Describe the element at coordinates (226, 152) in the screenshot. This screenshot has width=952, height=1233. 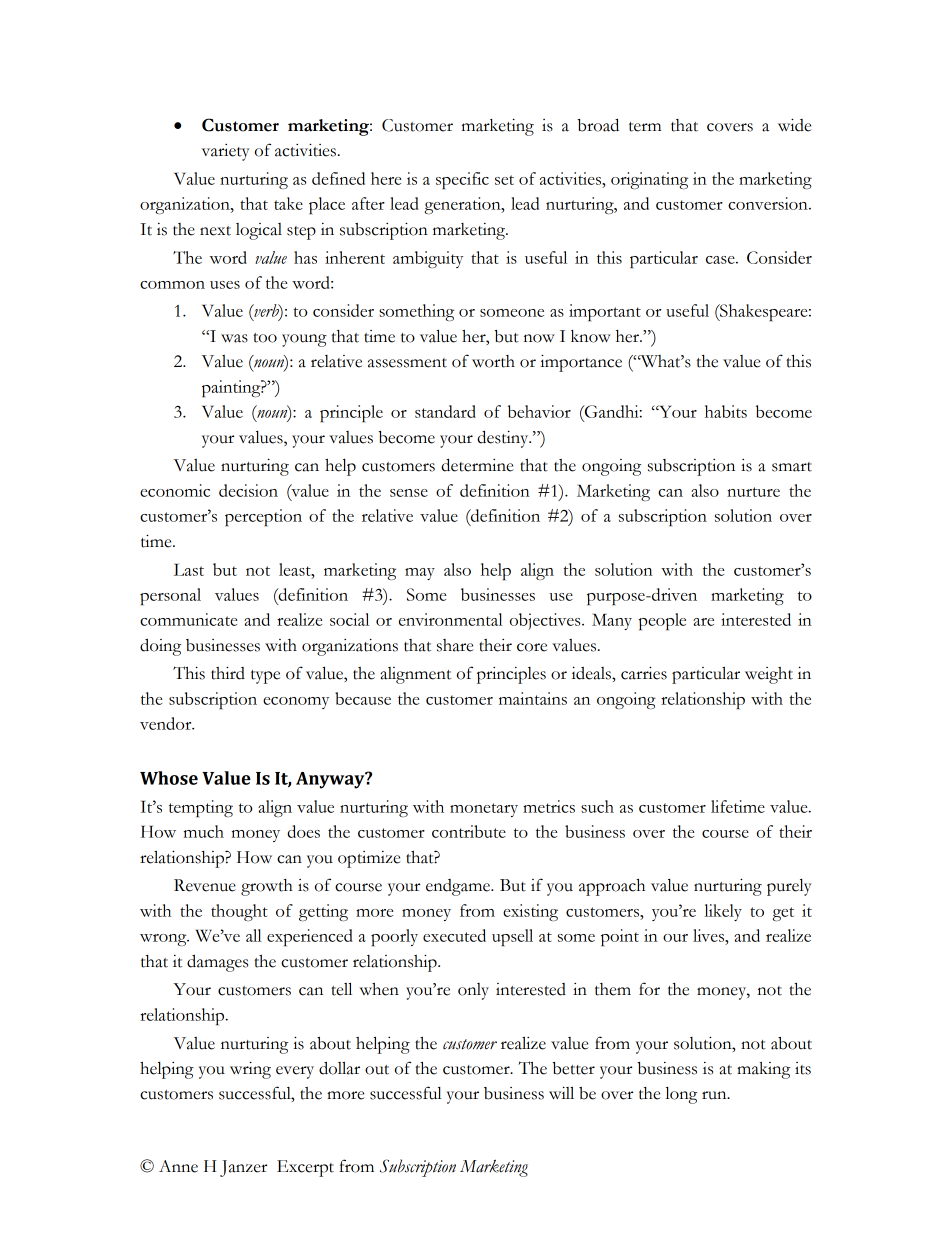
I see `variety` at that location.
